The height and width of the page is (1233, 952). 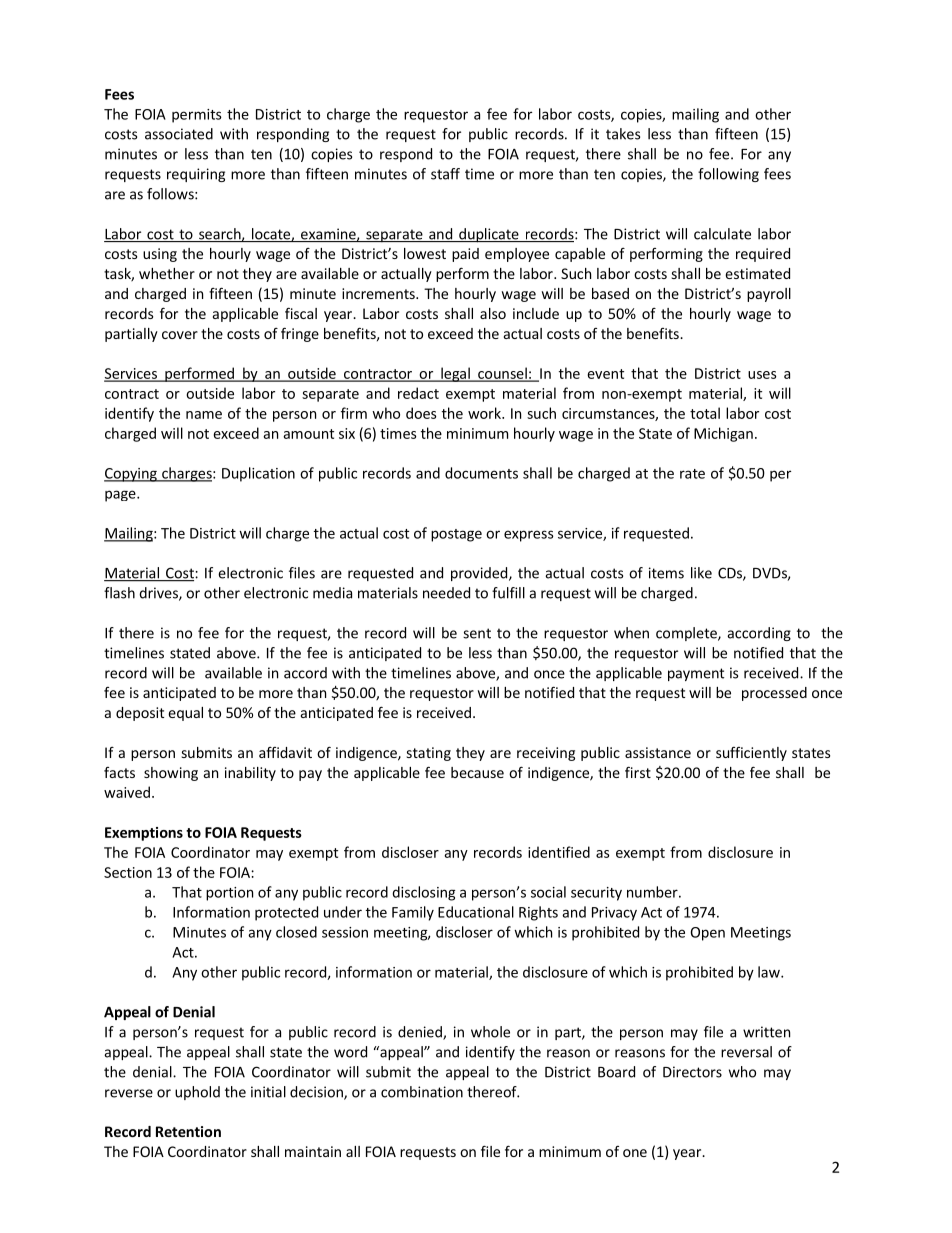 What do you see at coordinates (728, 175) in the page?
I see `following` at bounding box center [728, 175].
